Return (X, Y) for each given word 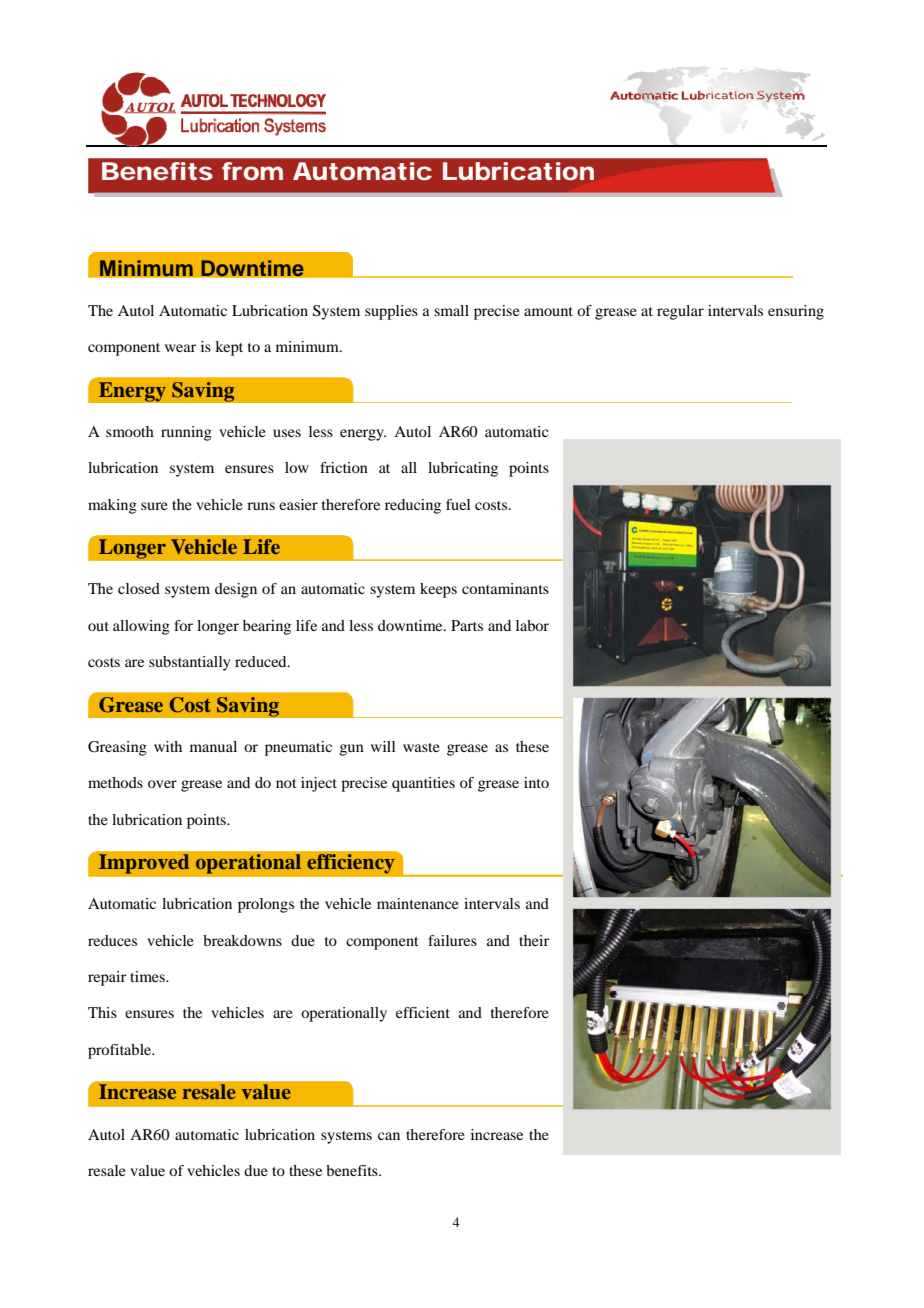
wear (180, 348)
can (389, 1136)
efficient (423, 1012)
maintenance (418, 903)
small (451, 310)
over (162, 784)
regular (680, 312)
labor (532, 625)
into (536, 782)
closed (139, 588)
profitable (121, 1051)
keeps (438, 590)
